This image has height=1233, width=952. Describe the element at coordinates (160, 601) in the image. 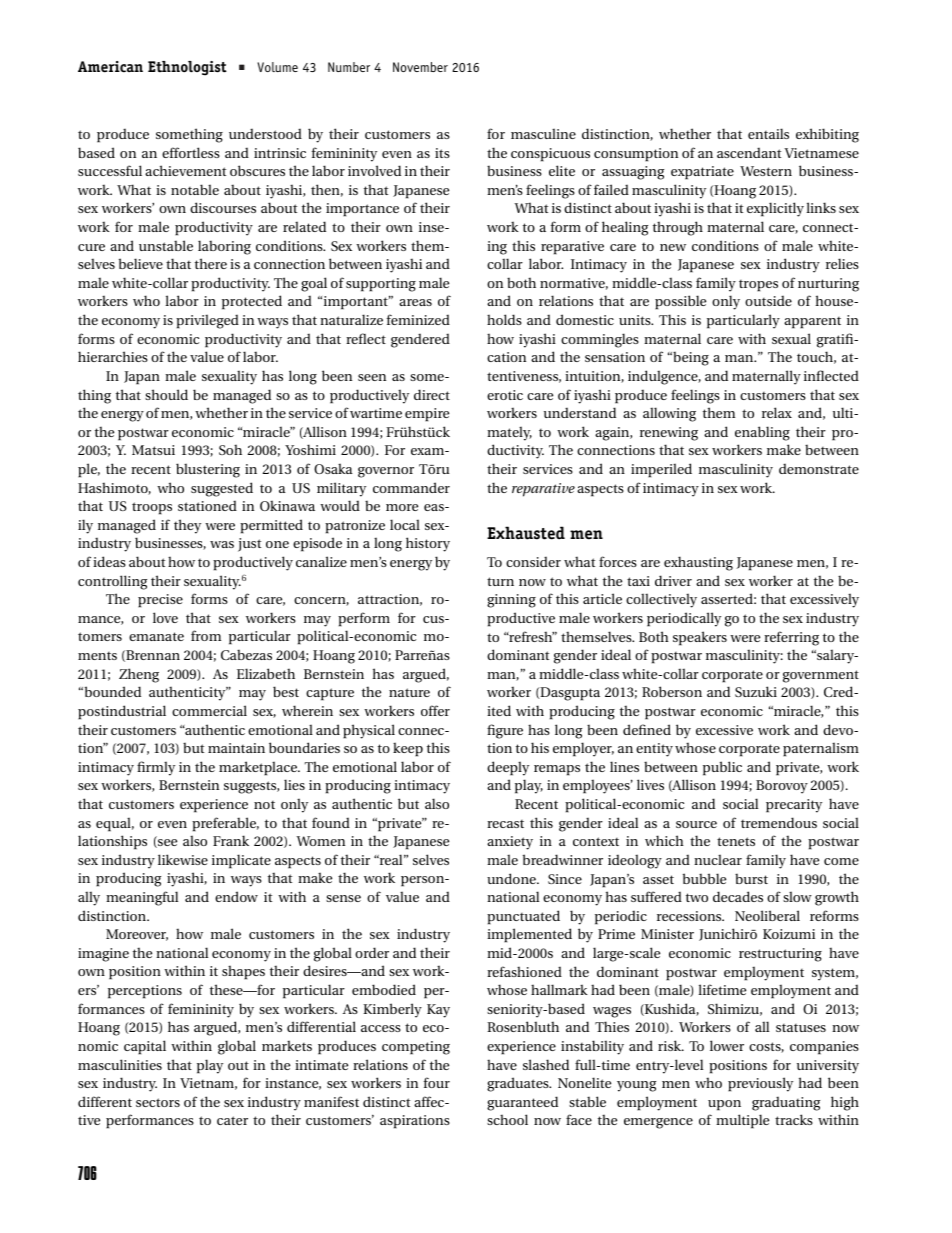

I see `precise` at that location.
